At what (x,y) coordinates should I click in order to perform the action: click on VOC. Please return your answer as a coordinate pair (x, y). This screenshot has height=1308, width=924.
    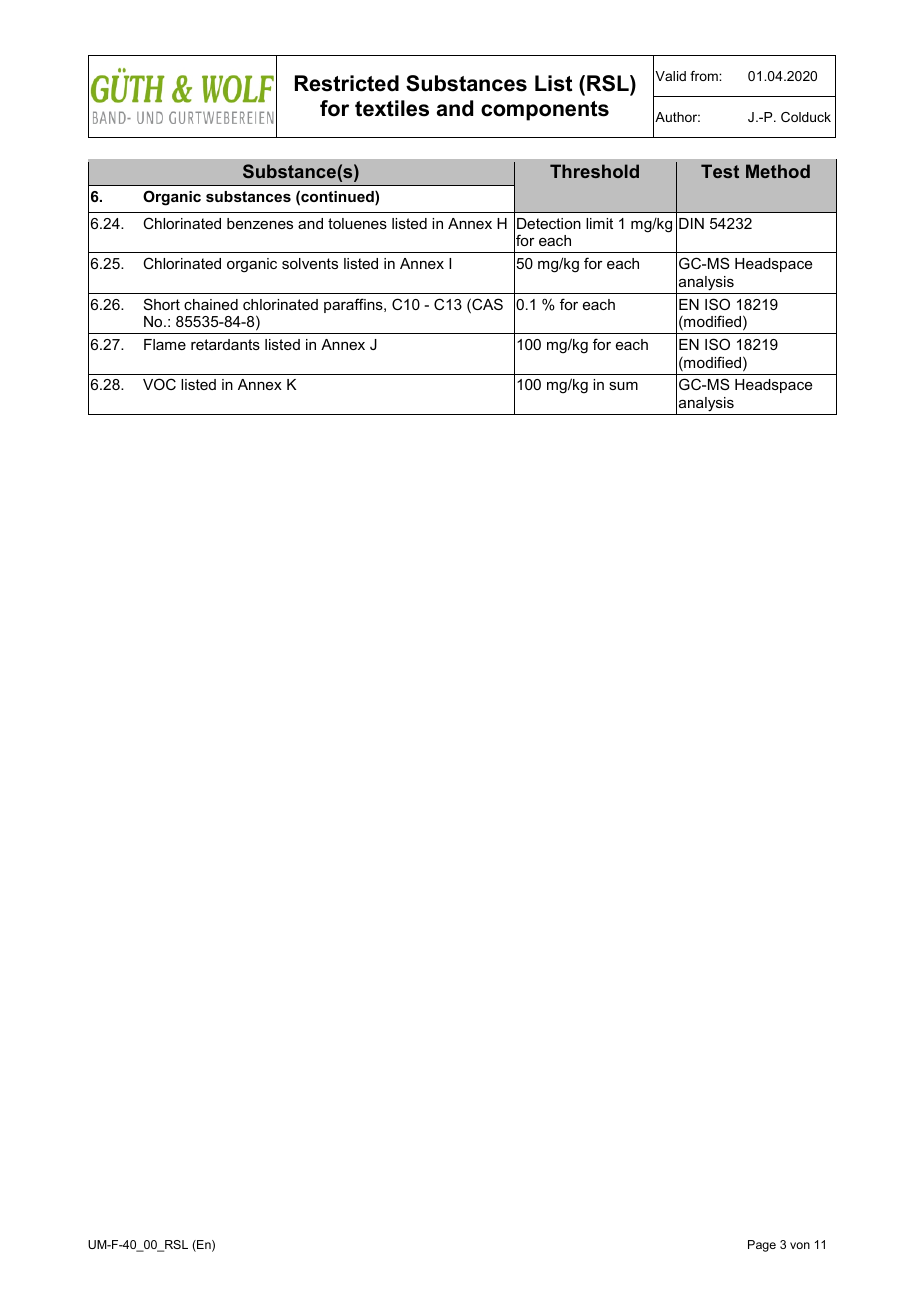
    Looking at the image, I should click on (159, 384).
